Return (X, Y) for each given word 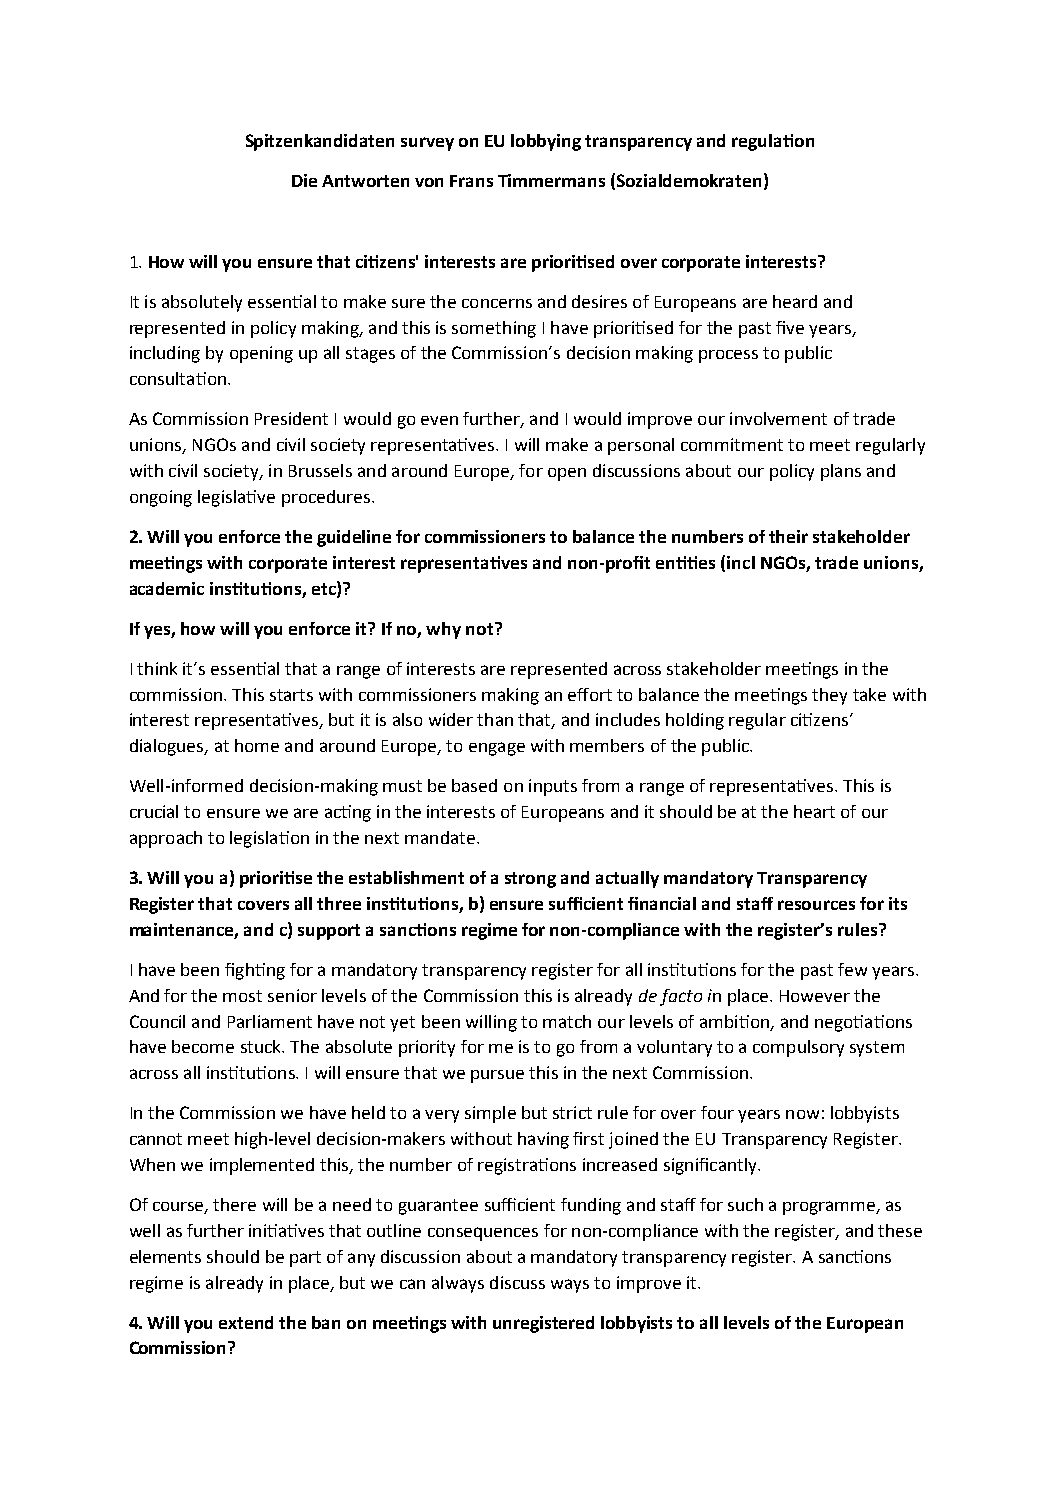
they (829, 696)
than (495, 719)
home (257, 745)
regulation (773, 142)
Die (304, 180)
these (900, 1230)
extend (246, 1322)
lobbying (546, 142)
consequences (483, 1234)
